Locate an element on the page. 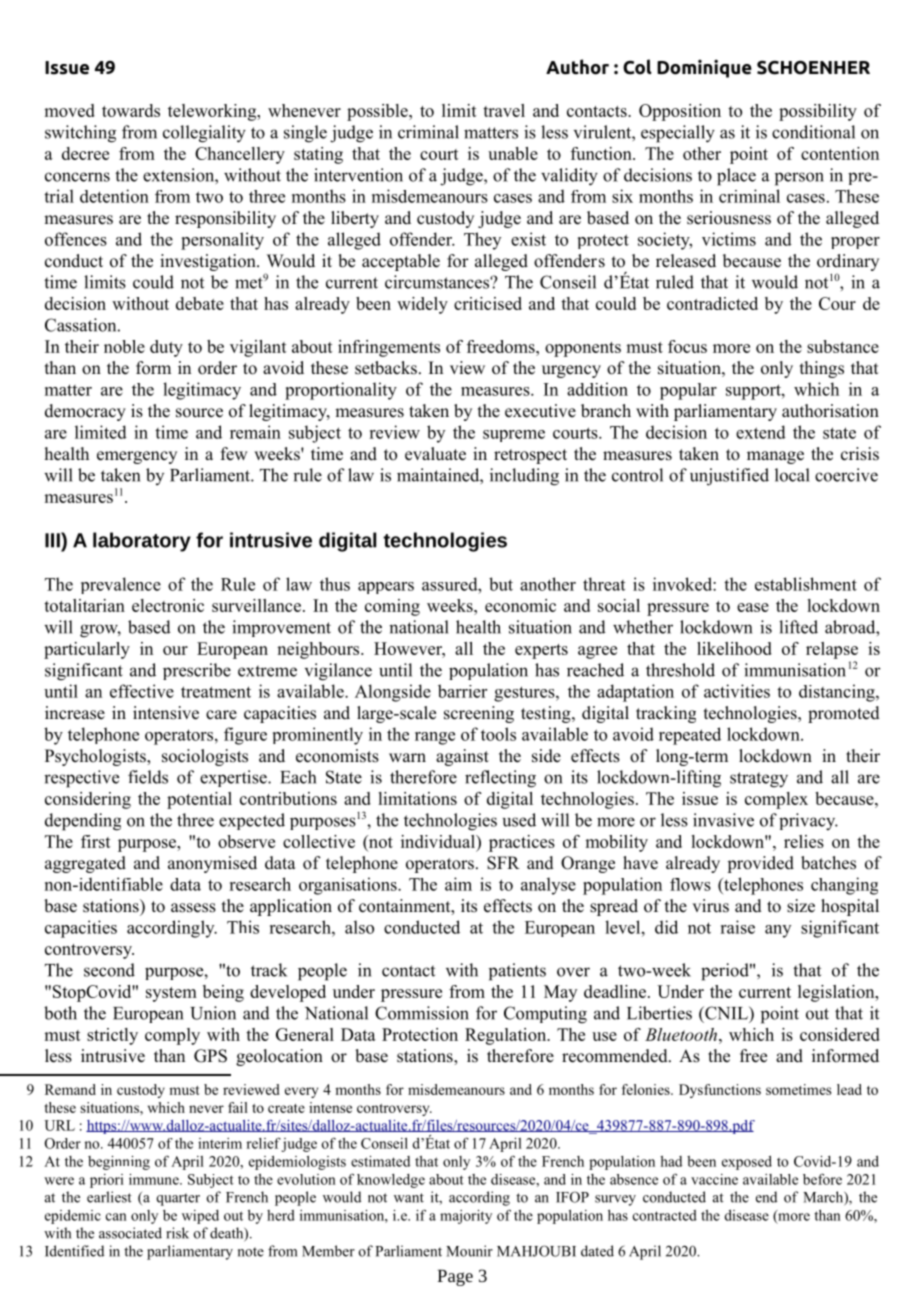 Image resolution: width=924 pixels, height=1308 pixels. associated is located at coordinates (130, 1233).
